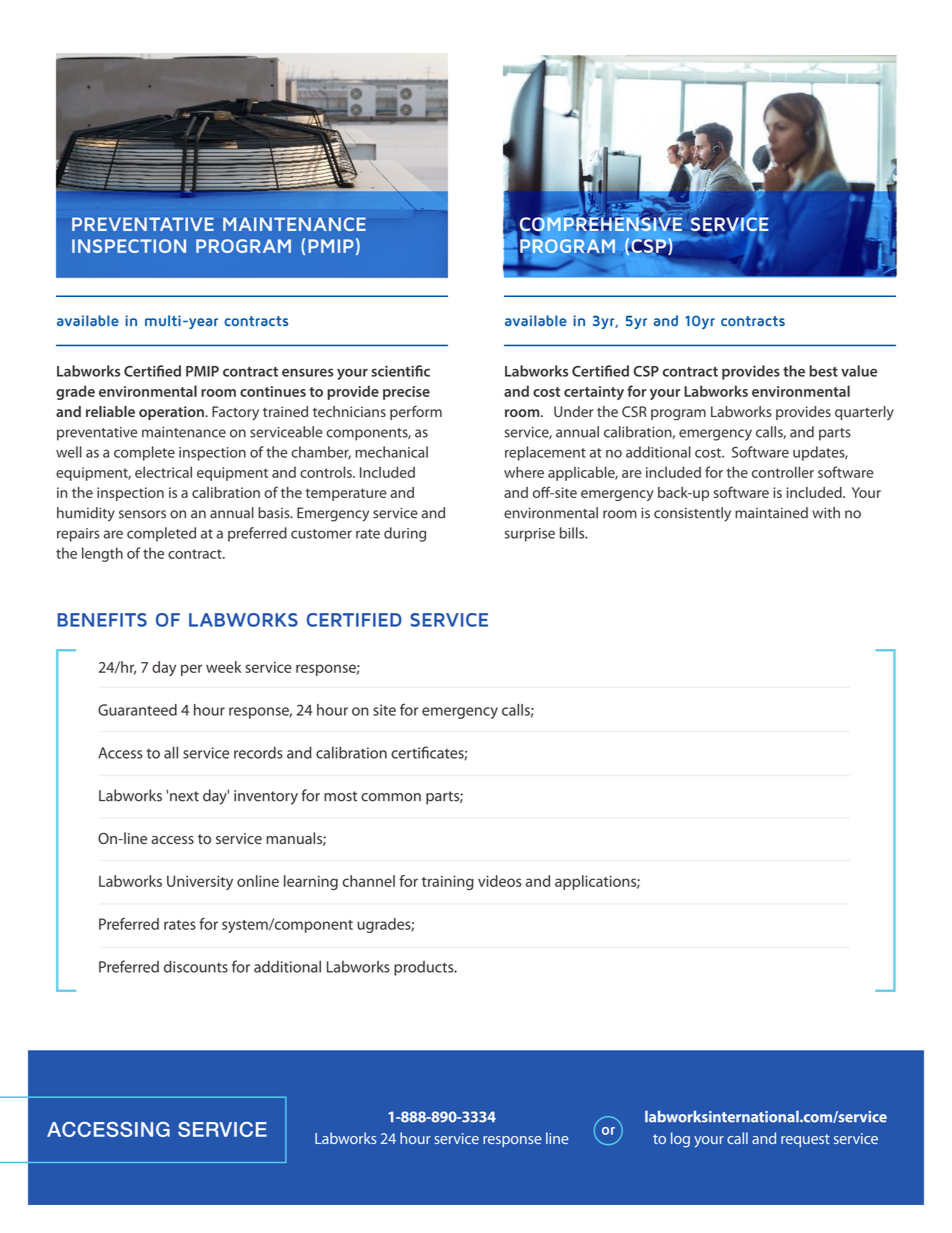  What do you see at coordinates (171, 413) in the page?
I see `operation` at bounding box center [171, 413].
